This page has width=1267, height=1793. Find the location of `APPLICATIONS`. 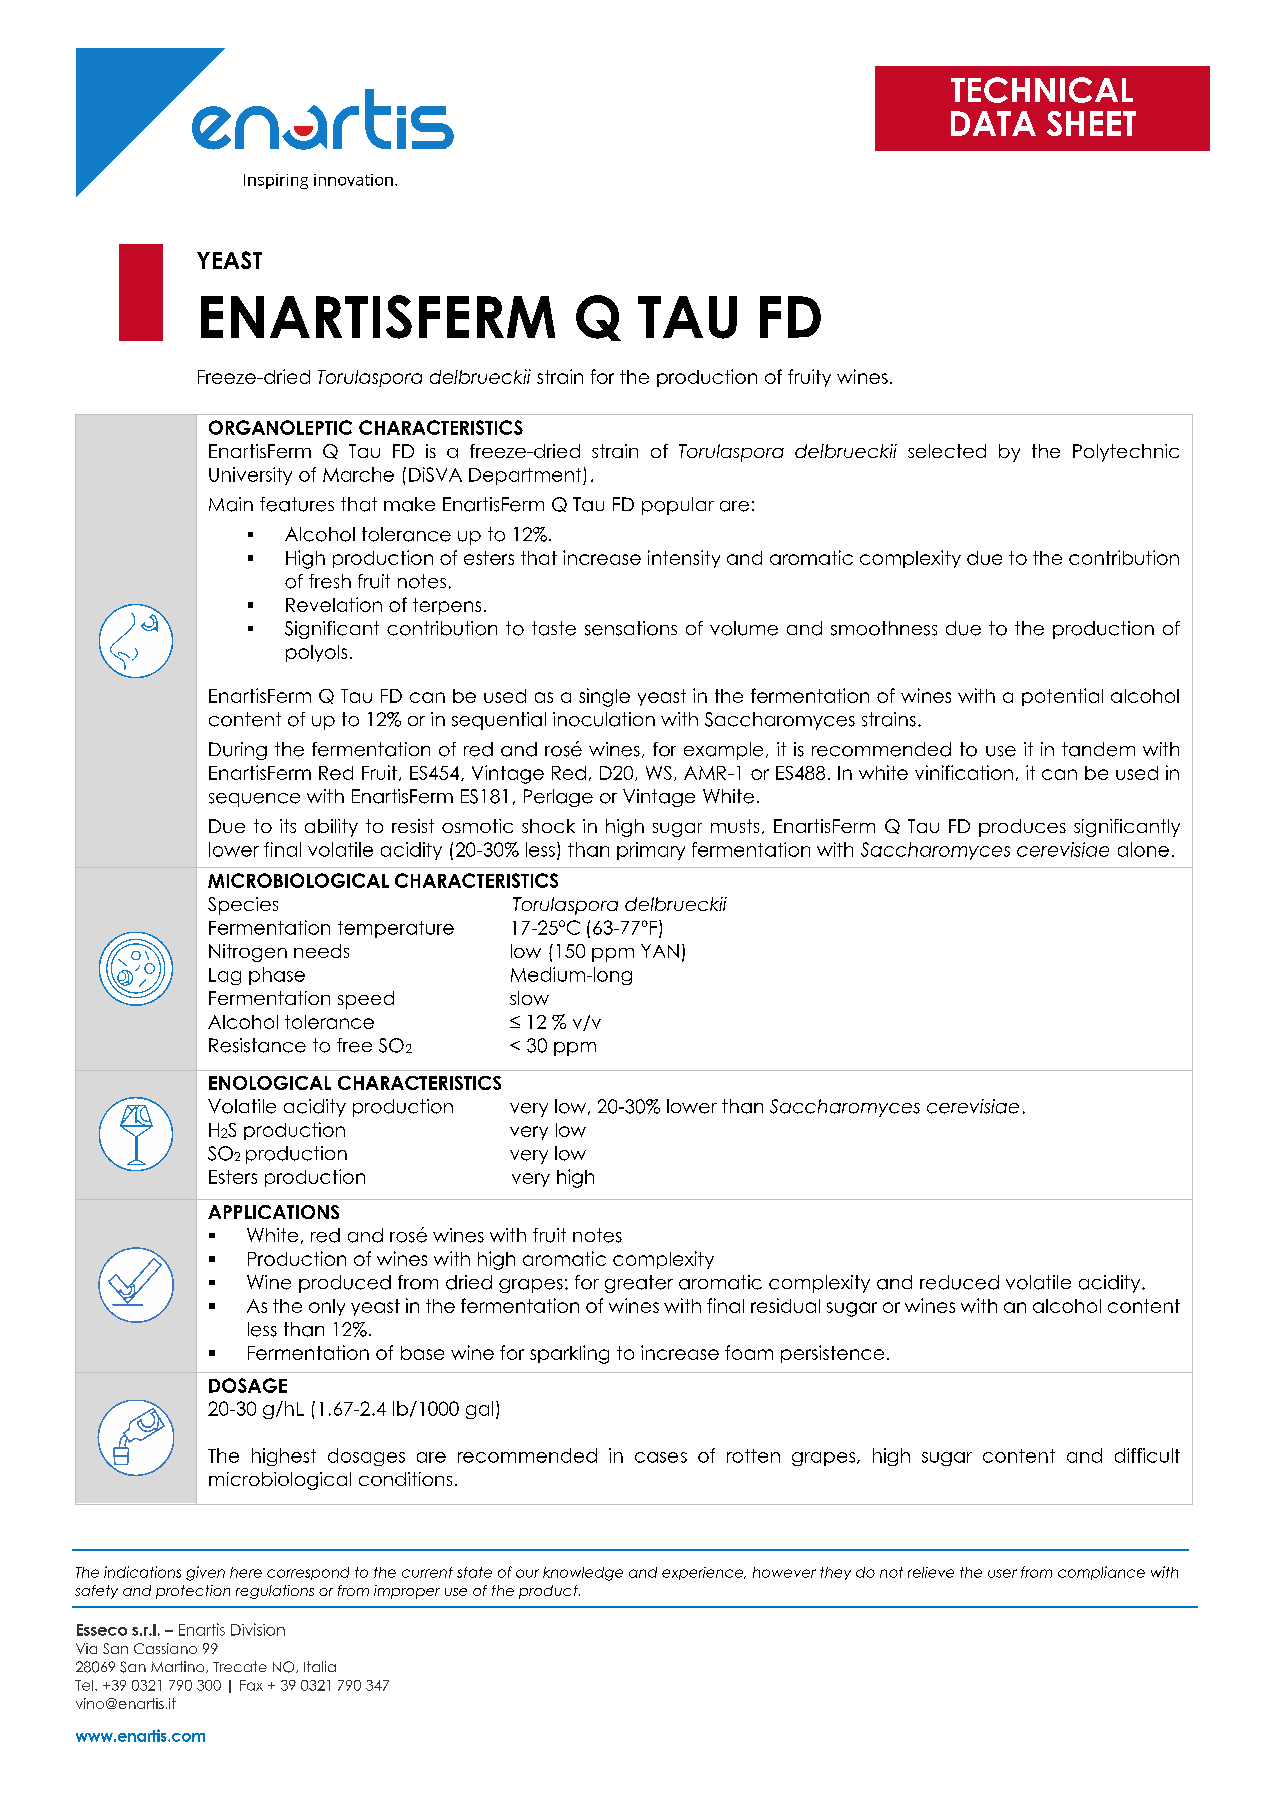

APPLICATIONS is located at coordinates (273, 1212).
